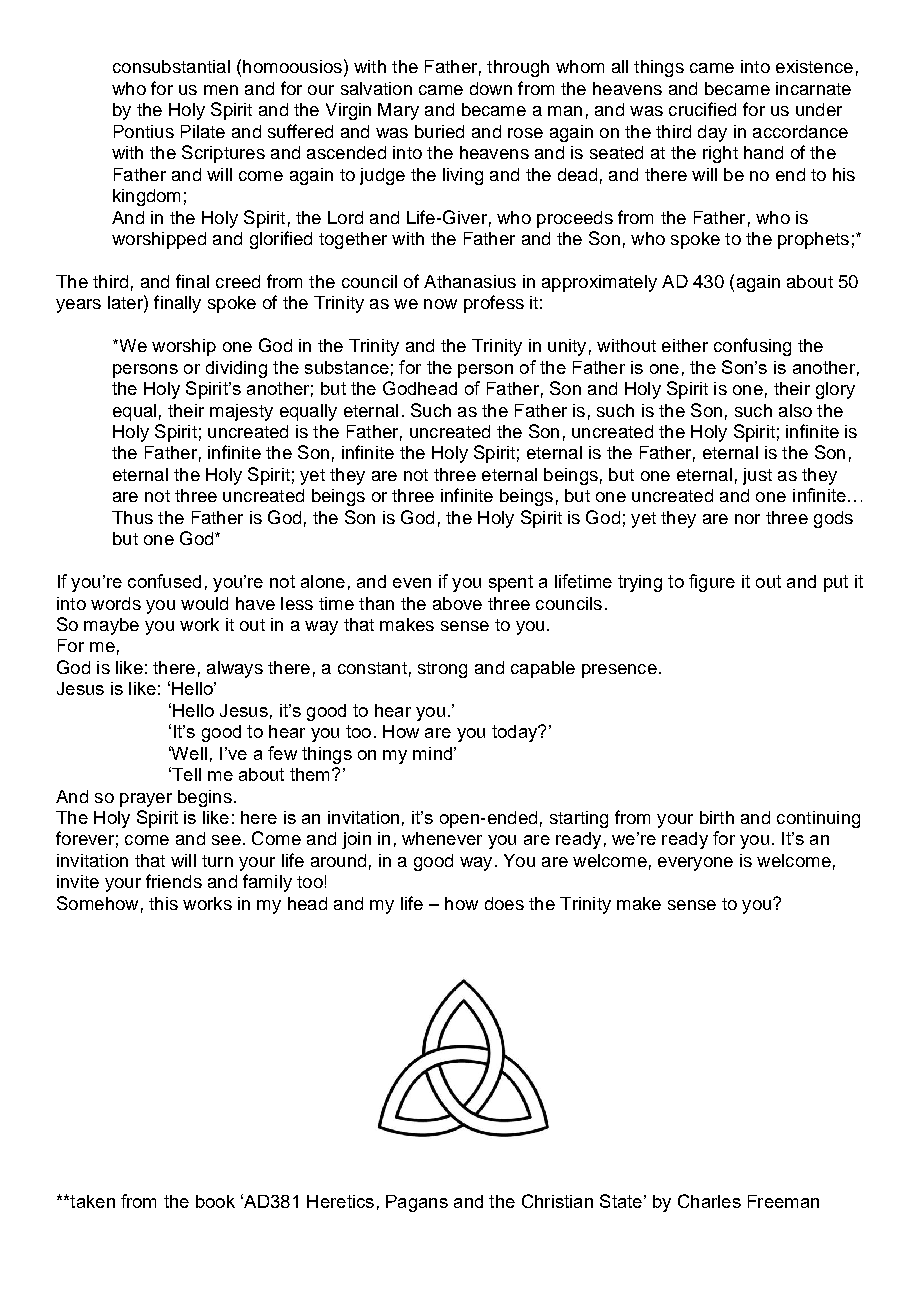 This screenshot has width=924, height=1308. I want to click on crucified, so click(702, 109).
